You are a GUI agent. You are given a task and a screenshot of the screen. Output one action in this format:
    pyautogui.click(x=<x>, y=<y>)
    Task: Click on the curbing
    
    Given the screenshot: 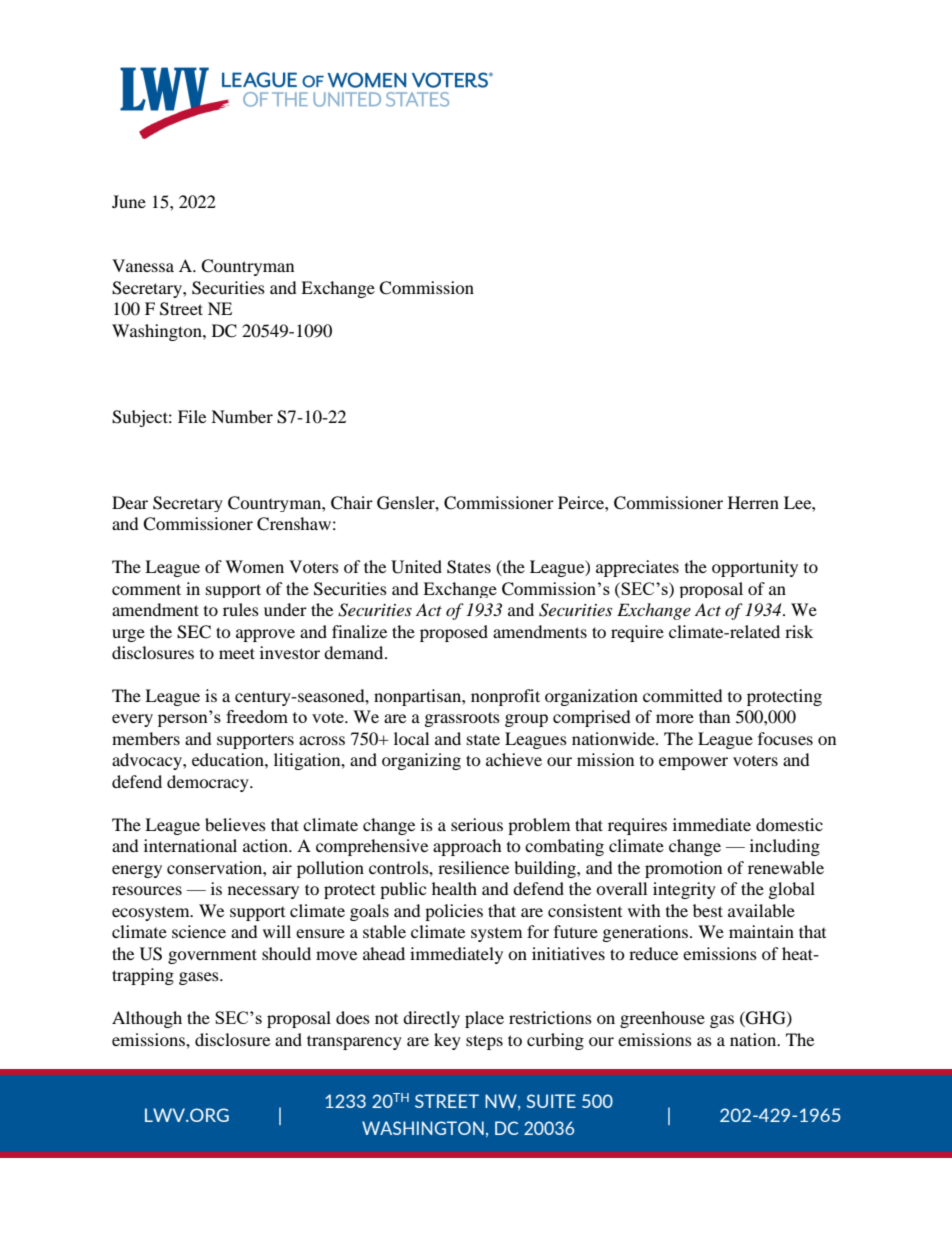 What is the action you would take?
    pyautogui.click(x=555, y=1041)
